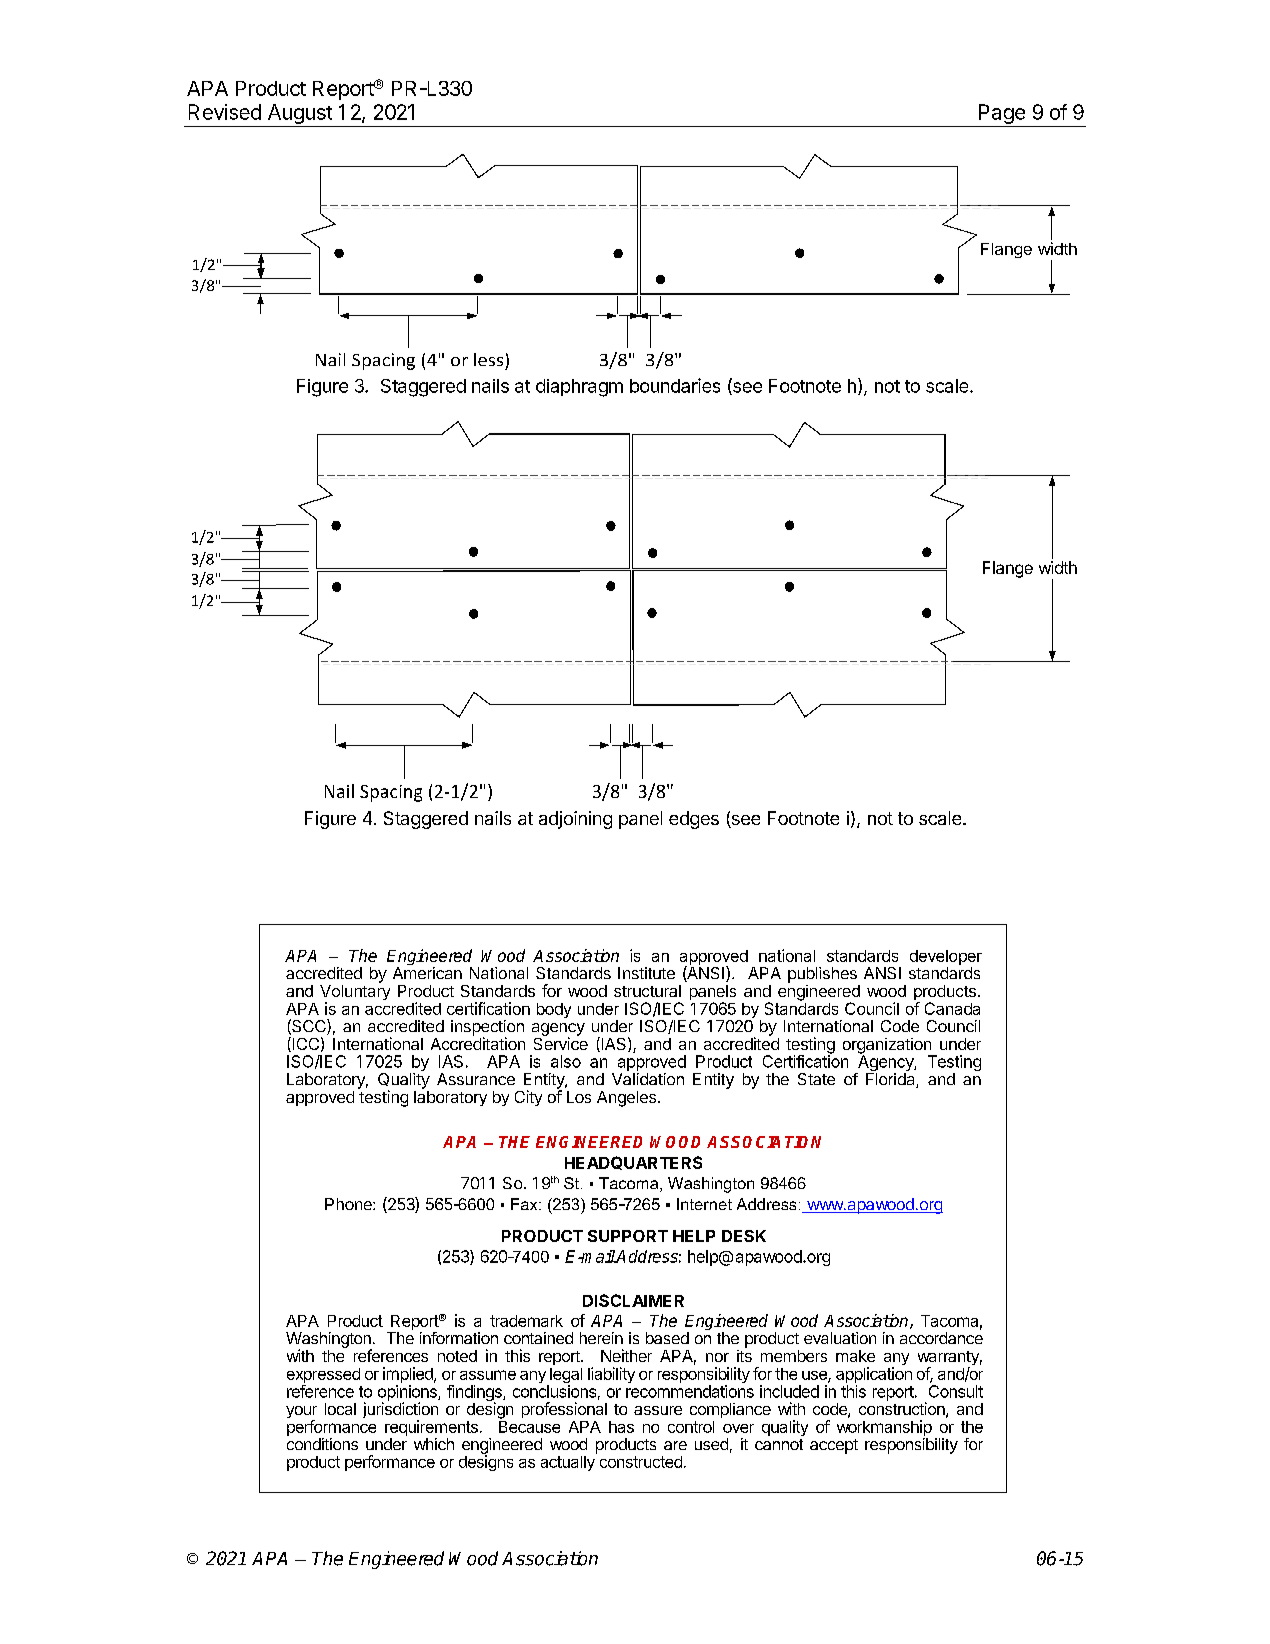 This image has height=1644, width=1270. What do you see at coordinates (884, 1429) in the image?
I see `workmanship` at bounding box center [884, 1429].
